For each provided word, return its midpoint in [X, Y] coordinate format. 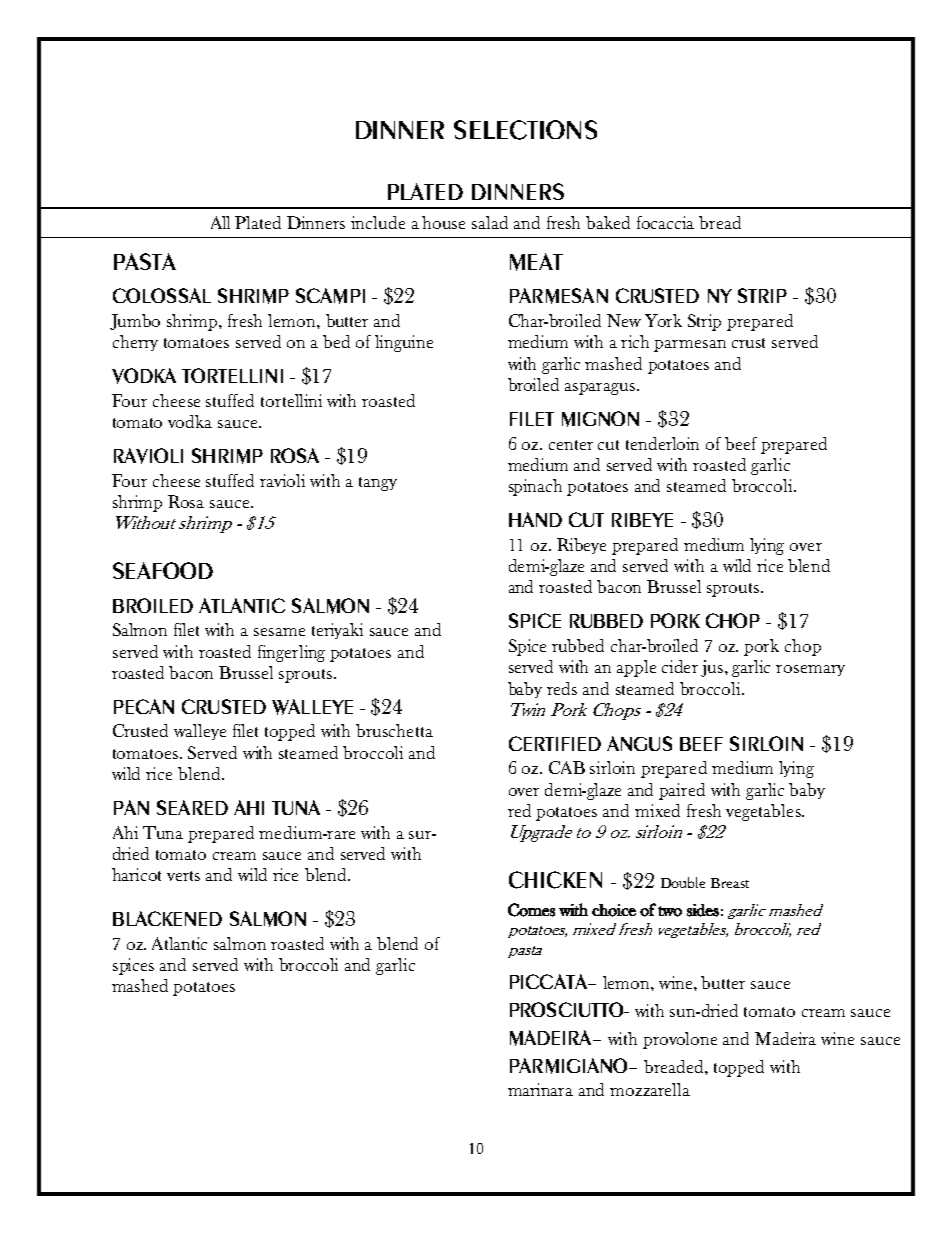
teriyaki [337, 631]
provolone [680, 1040]
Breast [730, 883]
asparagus [600, 389]
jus [713, 668]
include [378, 222]
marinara [540, 1089]
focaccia [665, 222]
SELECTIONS [525, 130]
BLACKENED [167, 918]
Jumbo [135, 322]
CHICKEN [555, 880]
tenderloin [662, 443]
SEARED [192, 807]
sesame [279, 632]
